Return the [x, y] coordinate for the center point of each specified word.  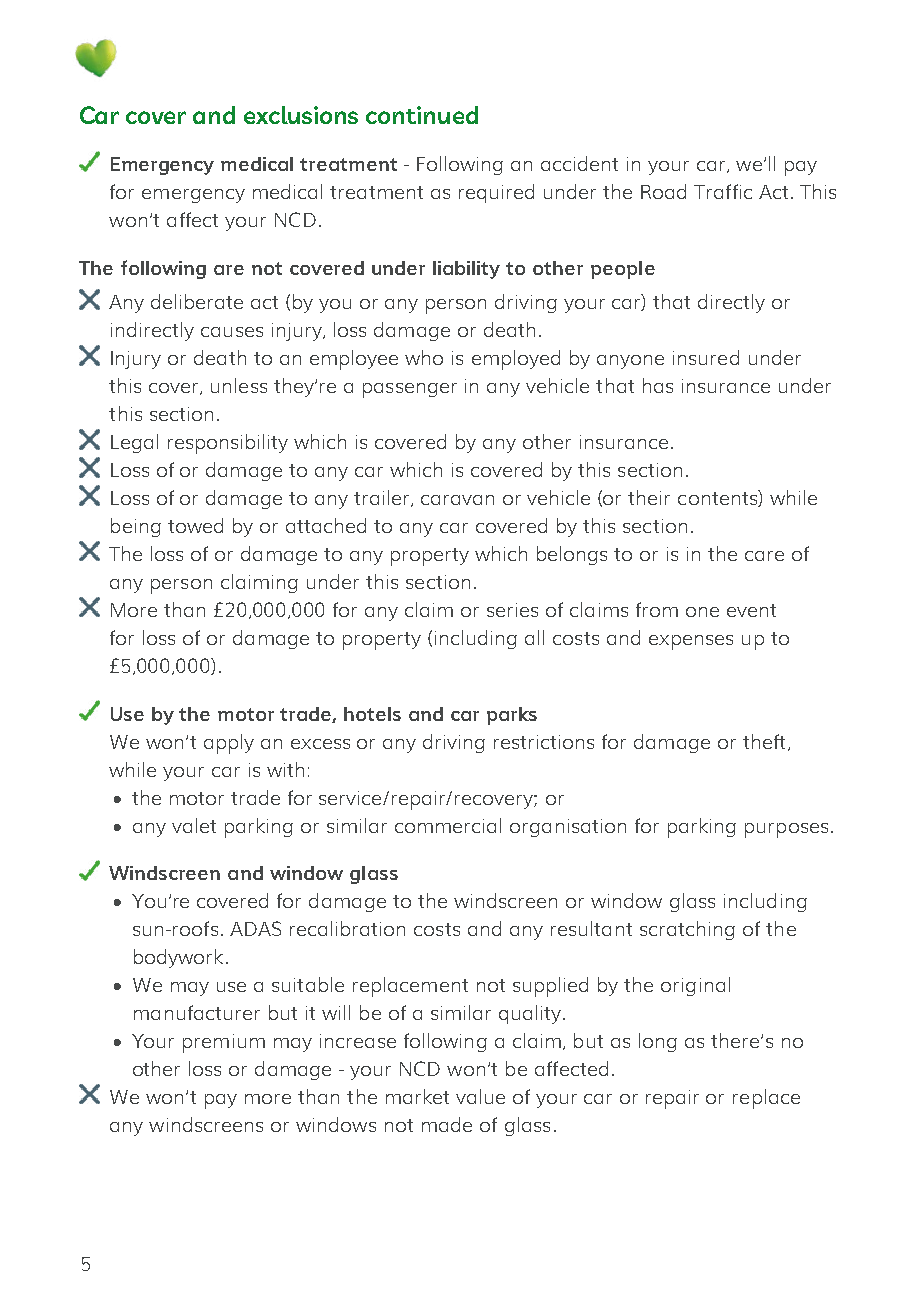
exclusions [301, 115]
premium [224, 1043]
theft [764, 741]
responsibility [228, 444]
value [480, 1096]
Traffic [723, 191]
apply [229, 744]
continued [422, 115]
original [695, 986]
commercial [448, 825]
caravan [457, 500]
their [649, 497]
